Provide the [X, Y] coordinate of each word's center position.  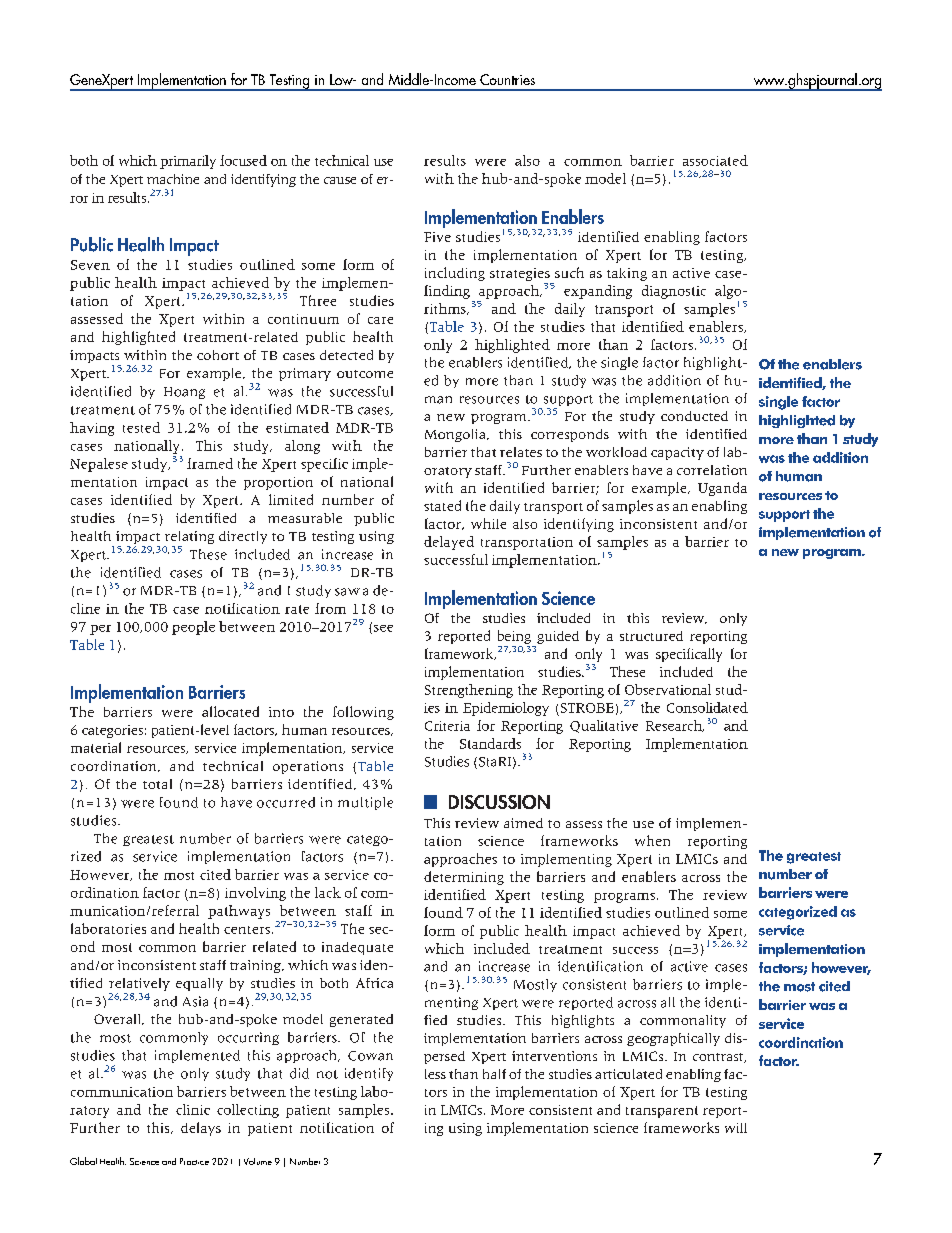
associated [715, 160]
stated [442, 505]
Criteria [447, 726]
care [380, 320]
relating [189, 539]
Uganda [722, 489]
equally [199, 984]
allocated [230, 711]
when [652, 840]
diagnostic [674, 292]
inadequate [357, 948]
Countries [507, 79]
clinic [193, 1109]
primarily [188, 162]
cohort [218, 355]
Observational [668, 689]
